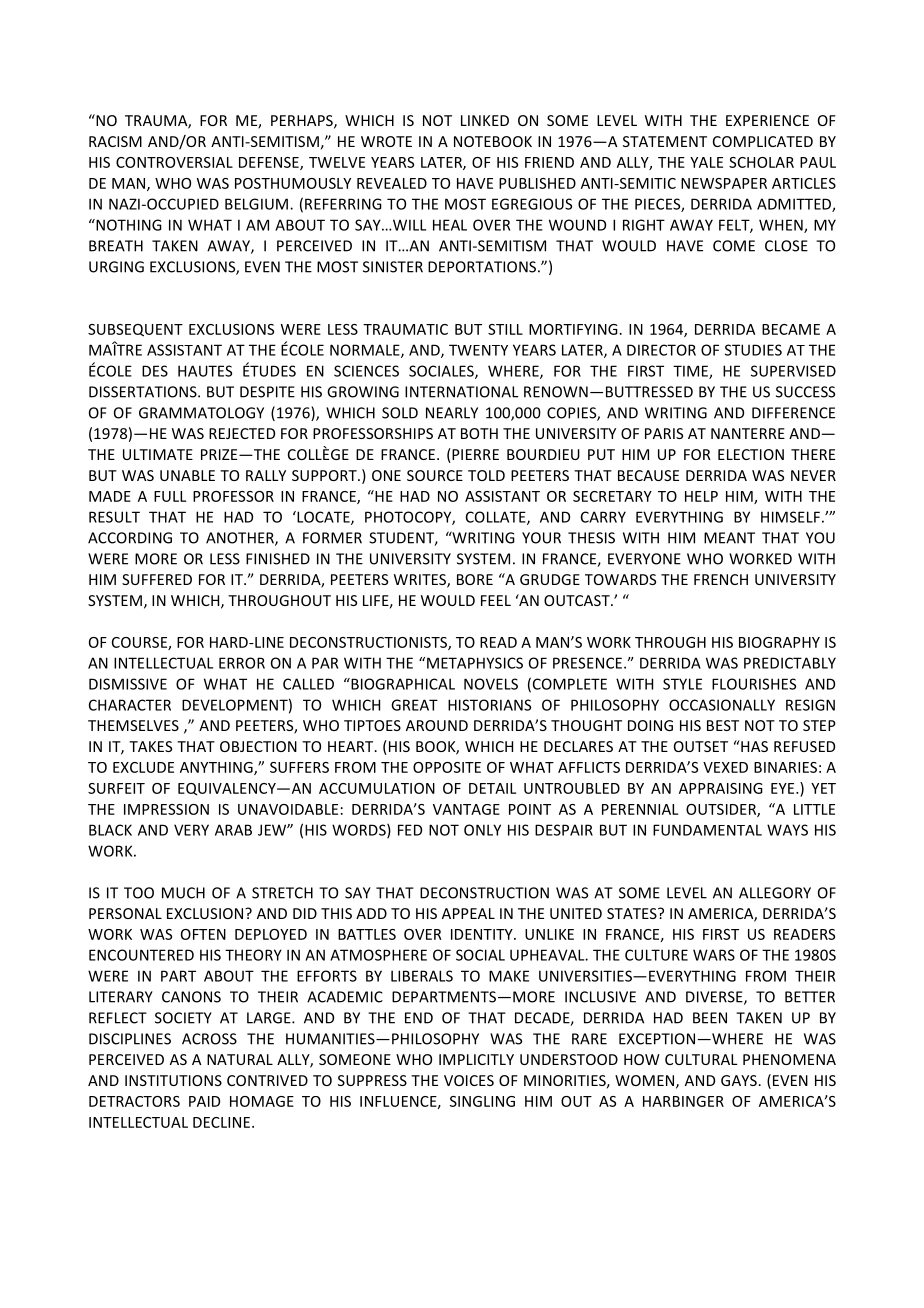  Describe the element at coordinates (739, 1080) in the screenshot. I see `GAYS` at that location.
